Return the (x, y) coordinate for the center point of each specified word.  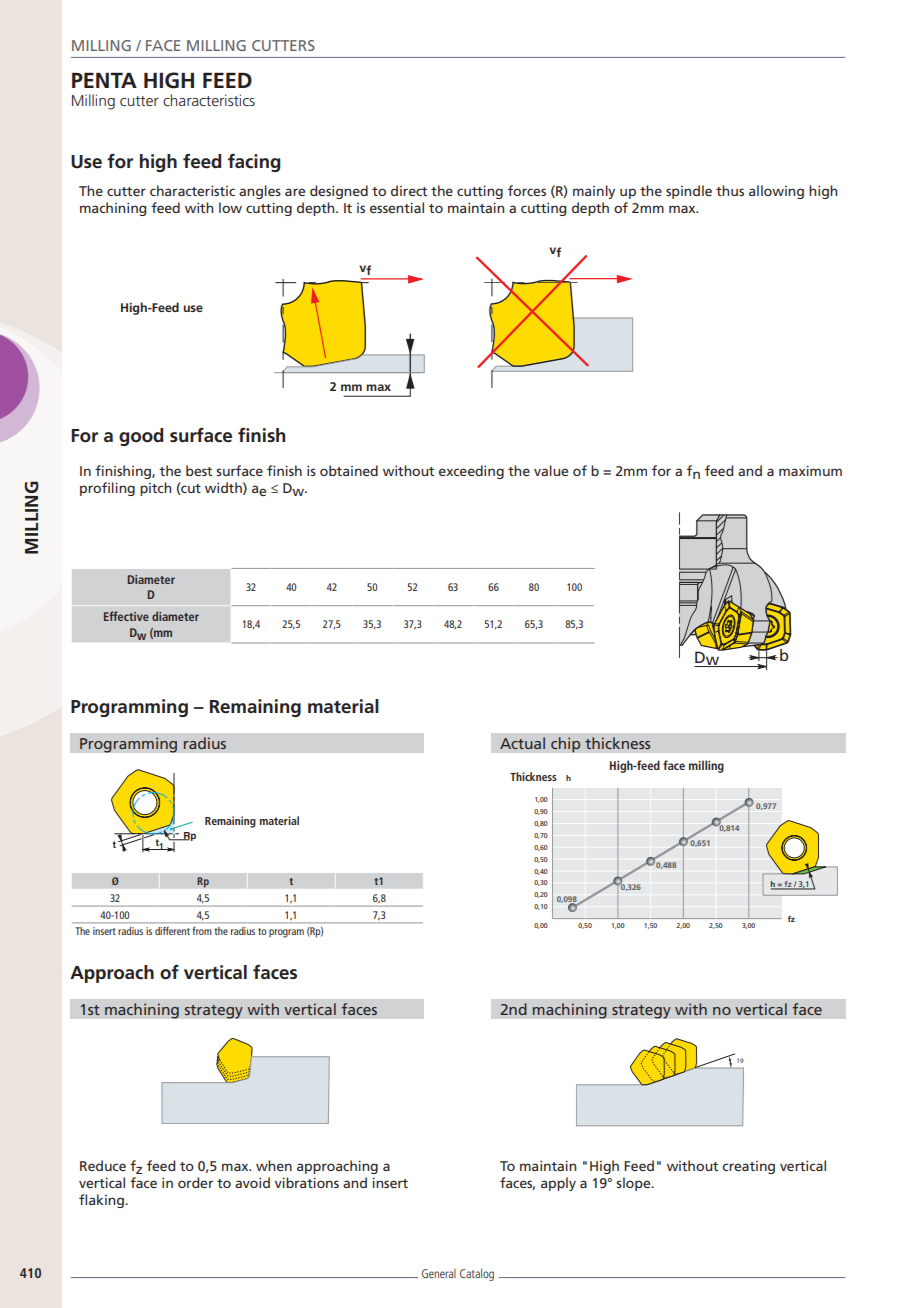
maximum (810, 471)
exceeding (471, 472)
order (195, 1182)
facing (254, 163)
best (199, 470)
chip (566, 745)
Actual (522, 743)
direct (409, 190)
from (202, 930)
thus (730, 190)
